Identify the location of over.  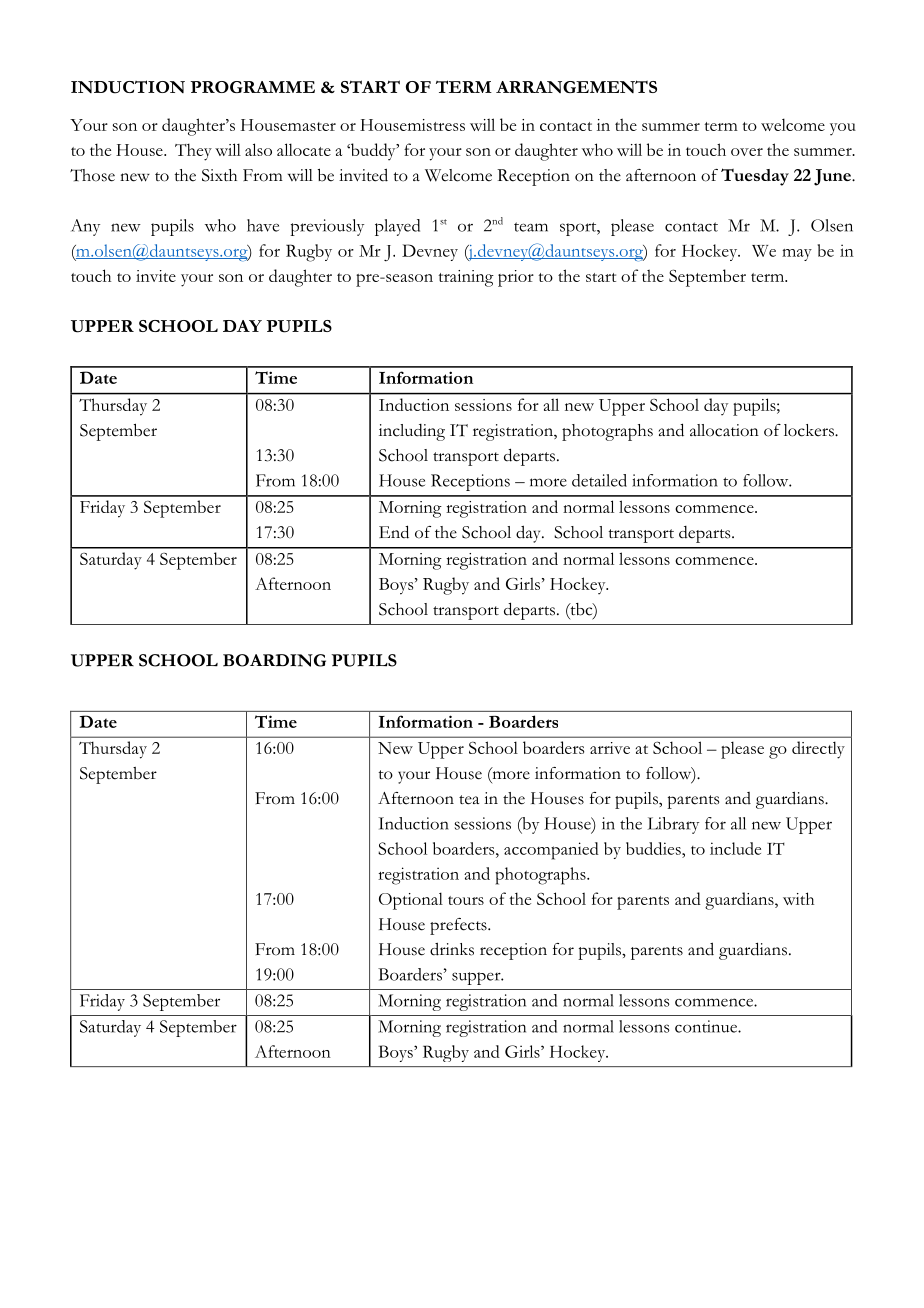
(747, 152).
